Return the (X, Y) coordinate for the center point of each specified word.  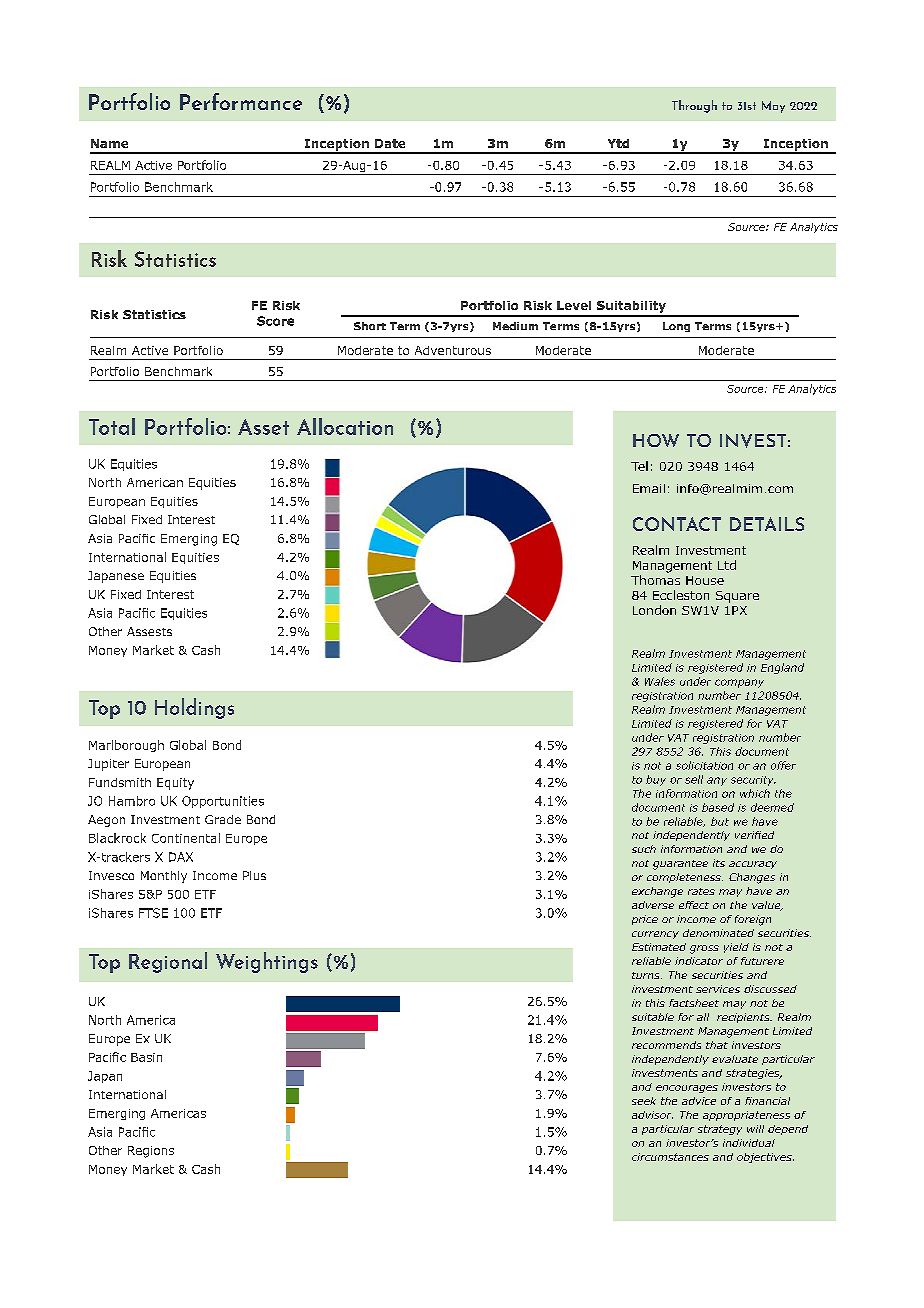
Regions (151, 1152)
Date (390, 143)
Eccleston (681, 595)
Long (676, 327)
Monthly (164, 877)
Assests (149, 631)
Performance (241, 101)
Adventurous (453, 350)
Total (112, 426)
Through (694, 106)
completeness (685, 878)
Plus (254, 875)
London (654, 610)
